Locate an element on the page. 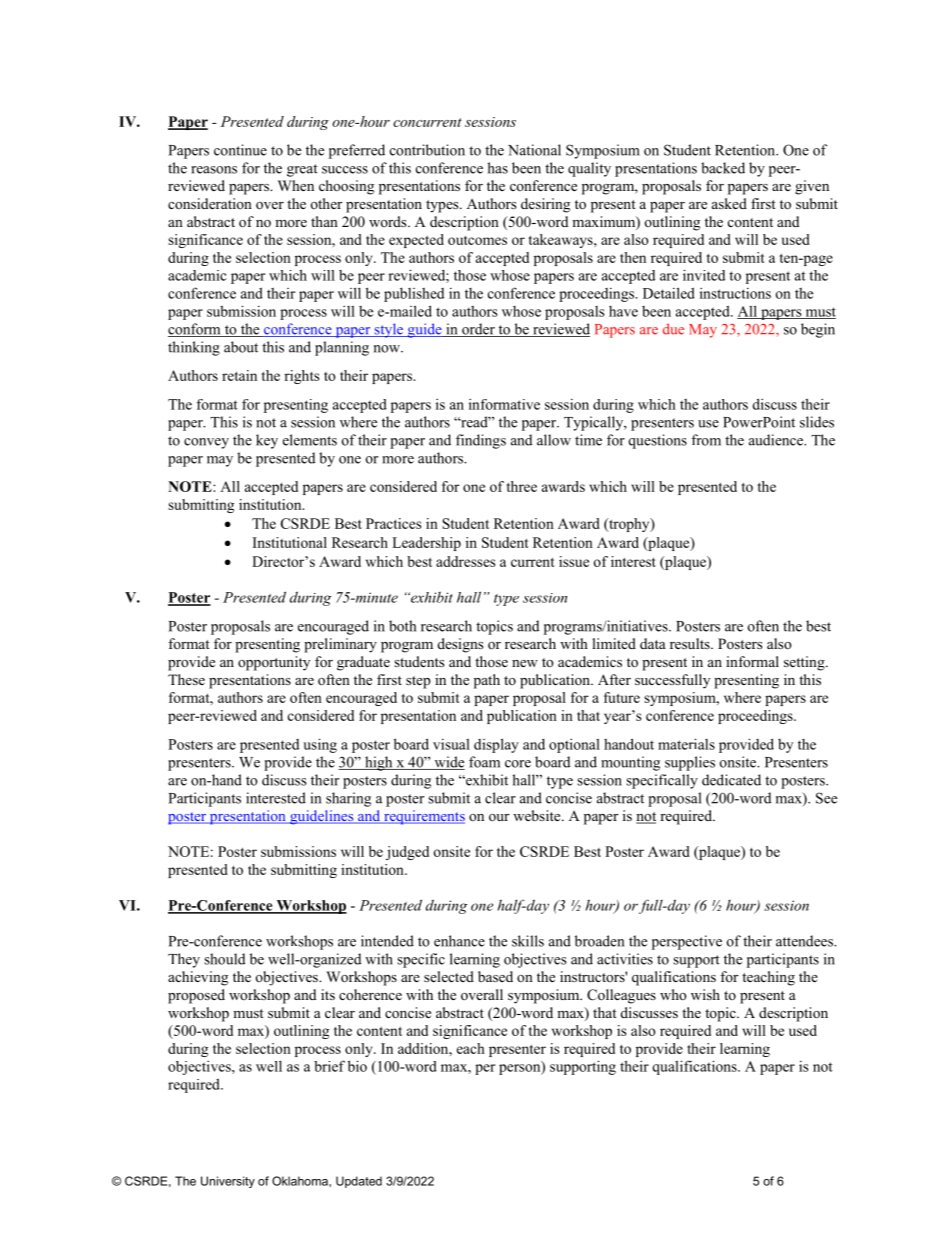  audience is located at coordinates (777, 440).
